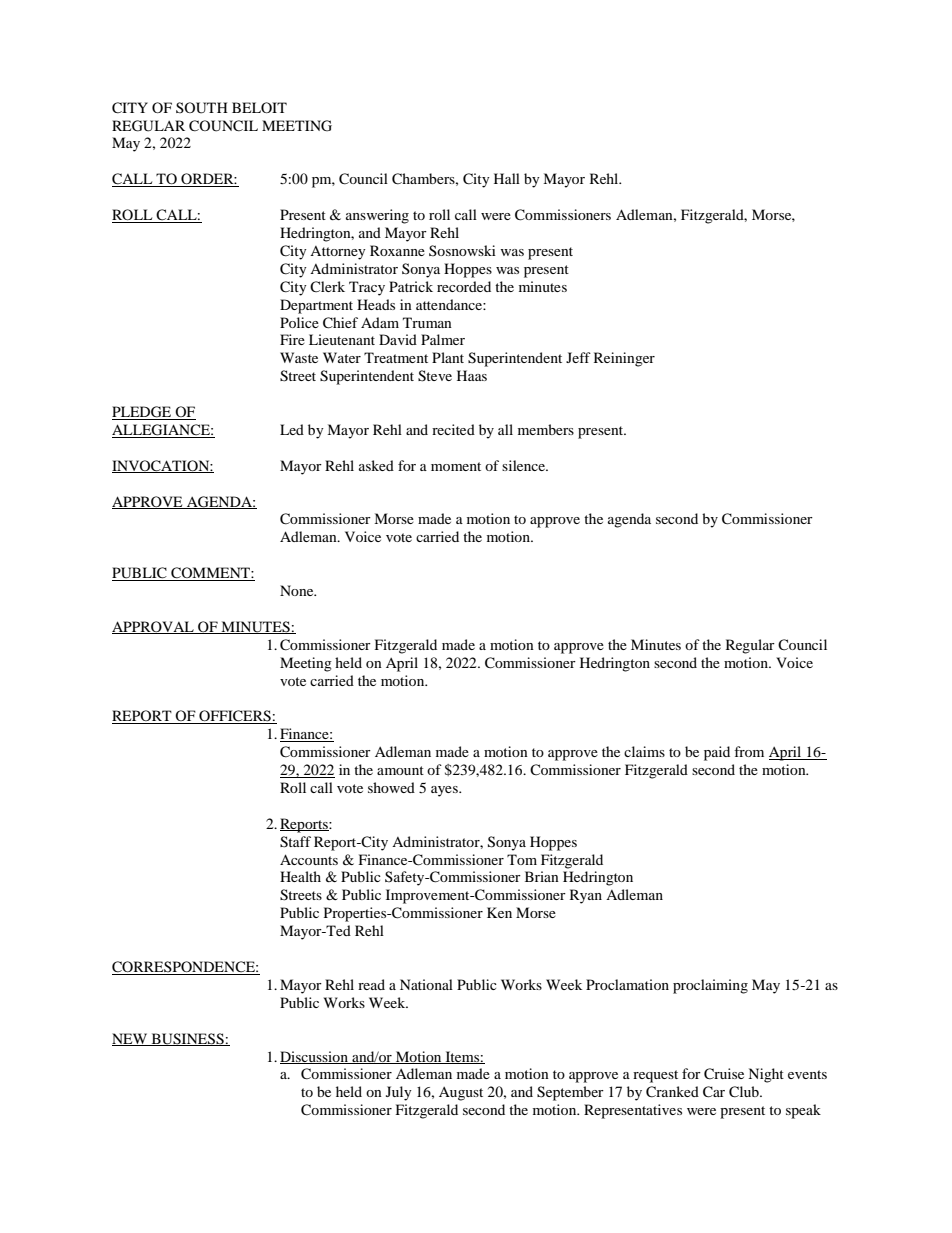 The height and width of the document is (1233, 952). I want to click on None, so click(298, 590).
